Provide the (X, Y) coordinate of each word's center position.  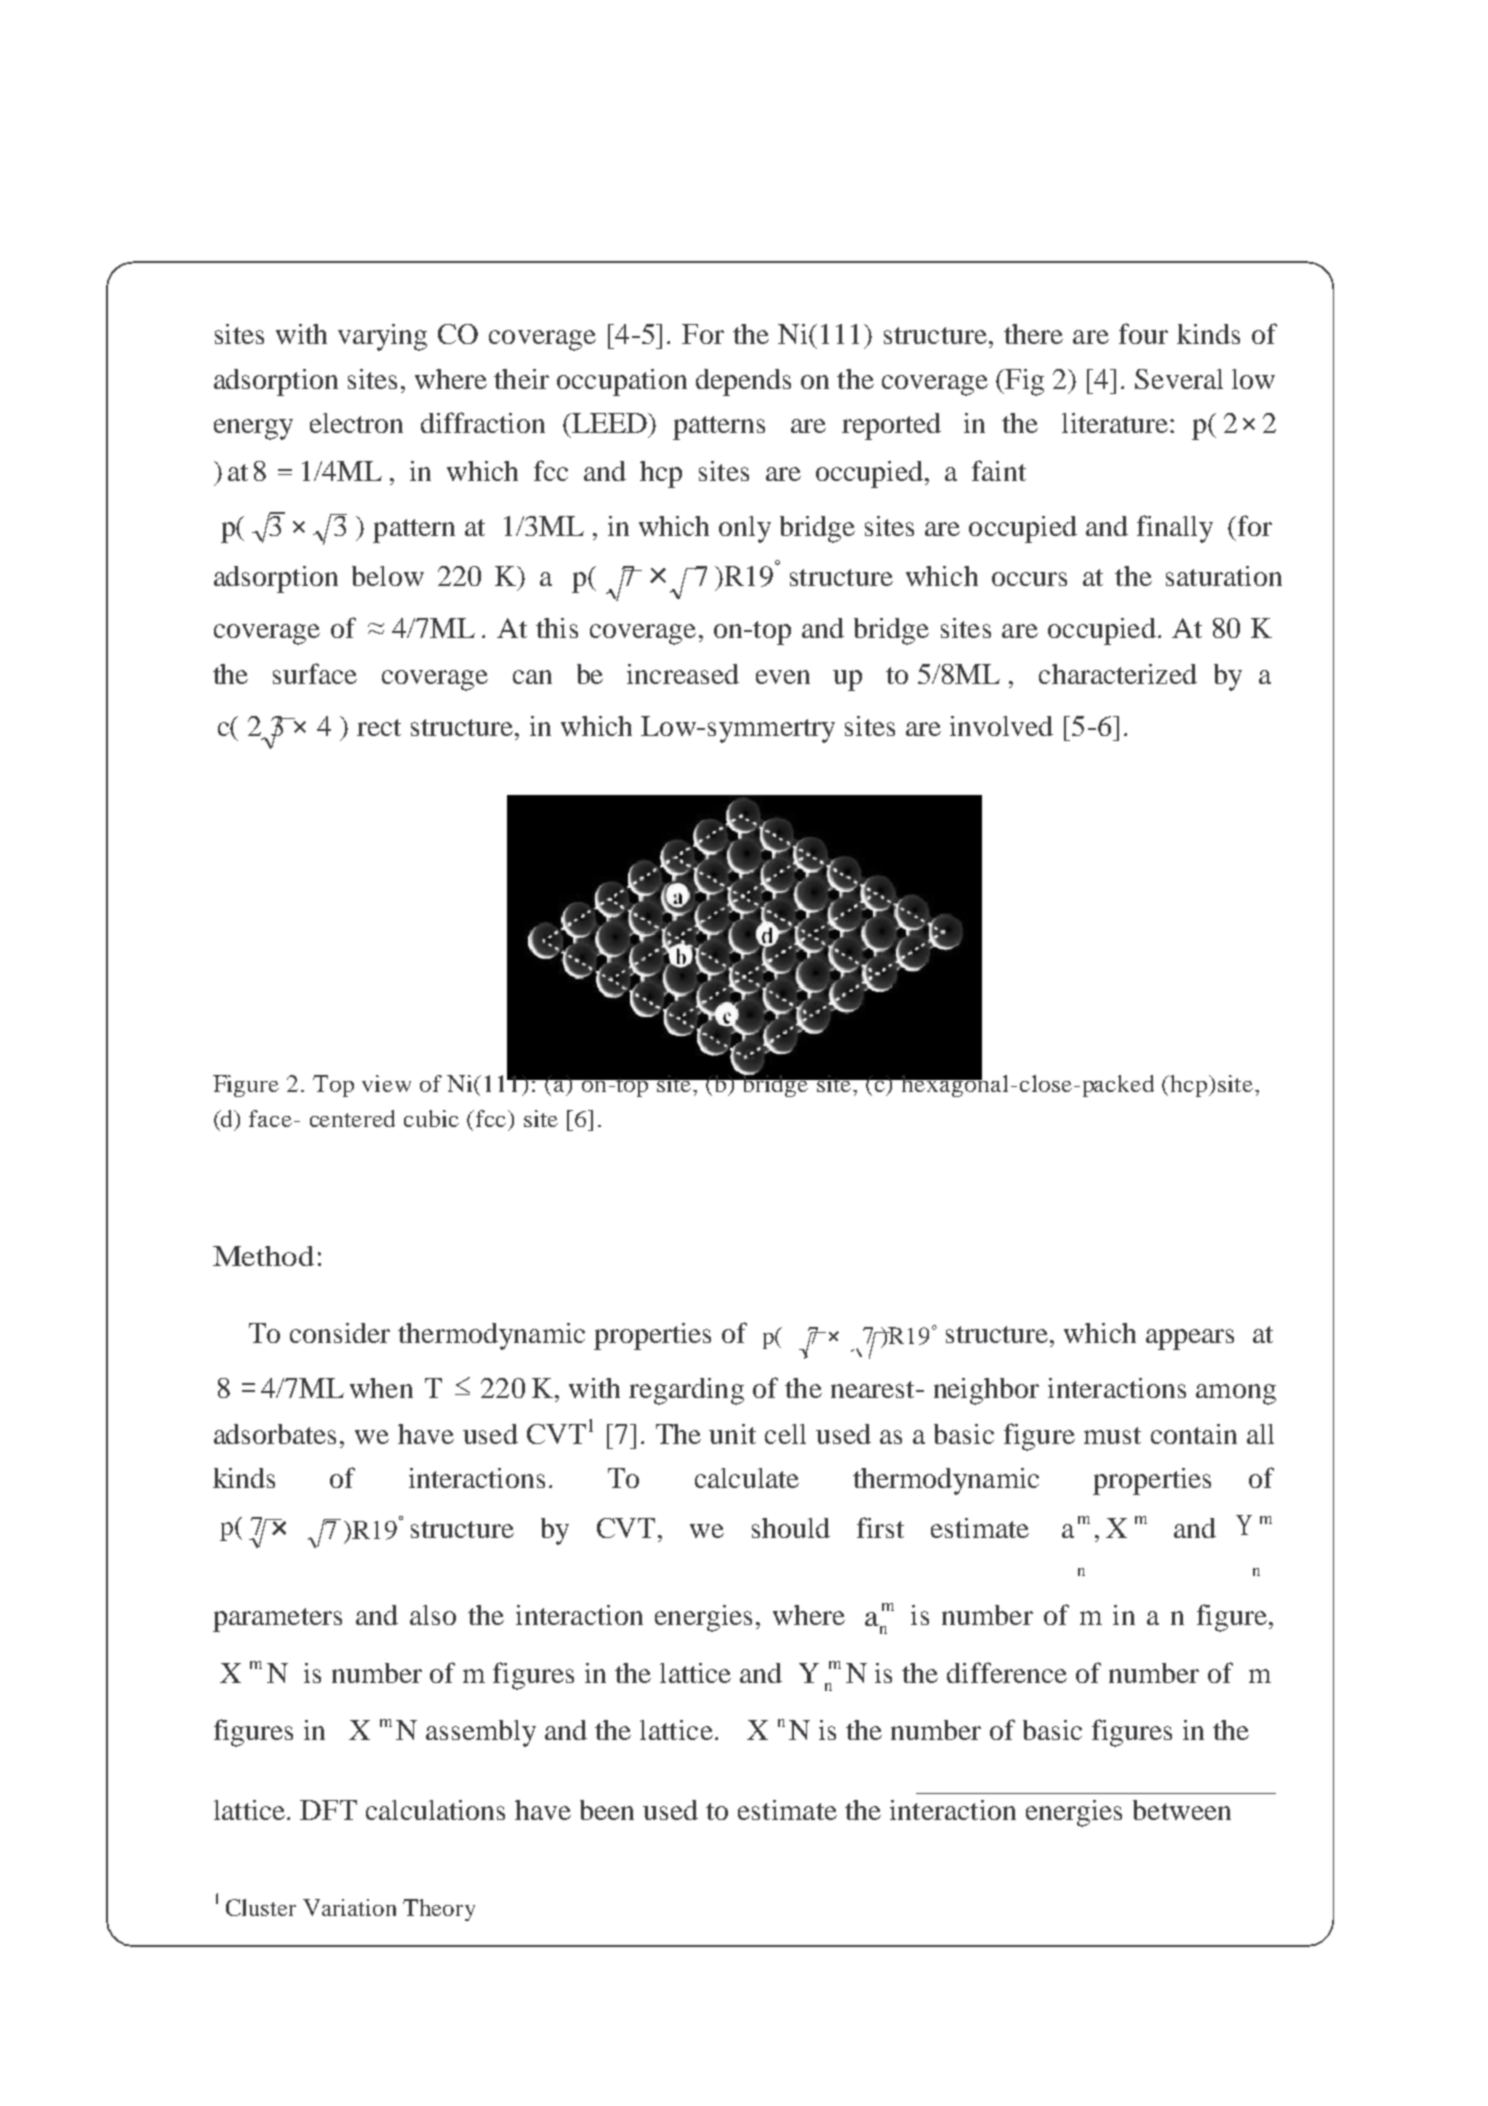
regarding (686, 1391)
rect (379, 727)
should (791, 1528)
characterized (1118, 674)
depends (743, 382)
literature (1116, 423)
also (433, 1615)
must (1112, 1435)
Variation (349, 1907)
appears (1190, 1339)
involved (1001, 726)
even (783, 677)
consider (340, 1333)
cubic (431, 1118)
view (386, 1083)
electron (356, 423)
